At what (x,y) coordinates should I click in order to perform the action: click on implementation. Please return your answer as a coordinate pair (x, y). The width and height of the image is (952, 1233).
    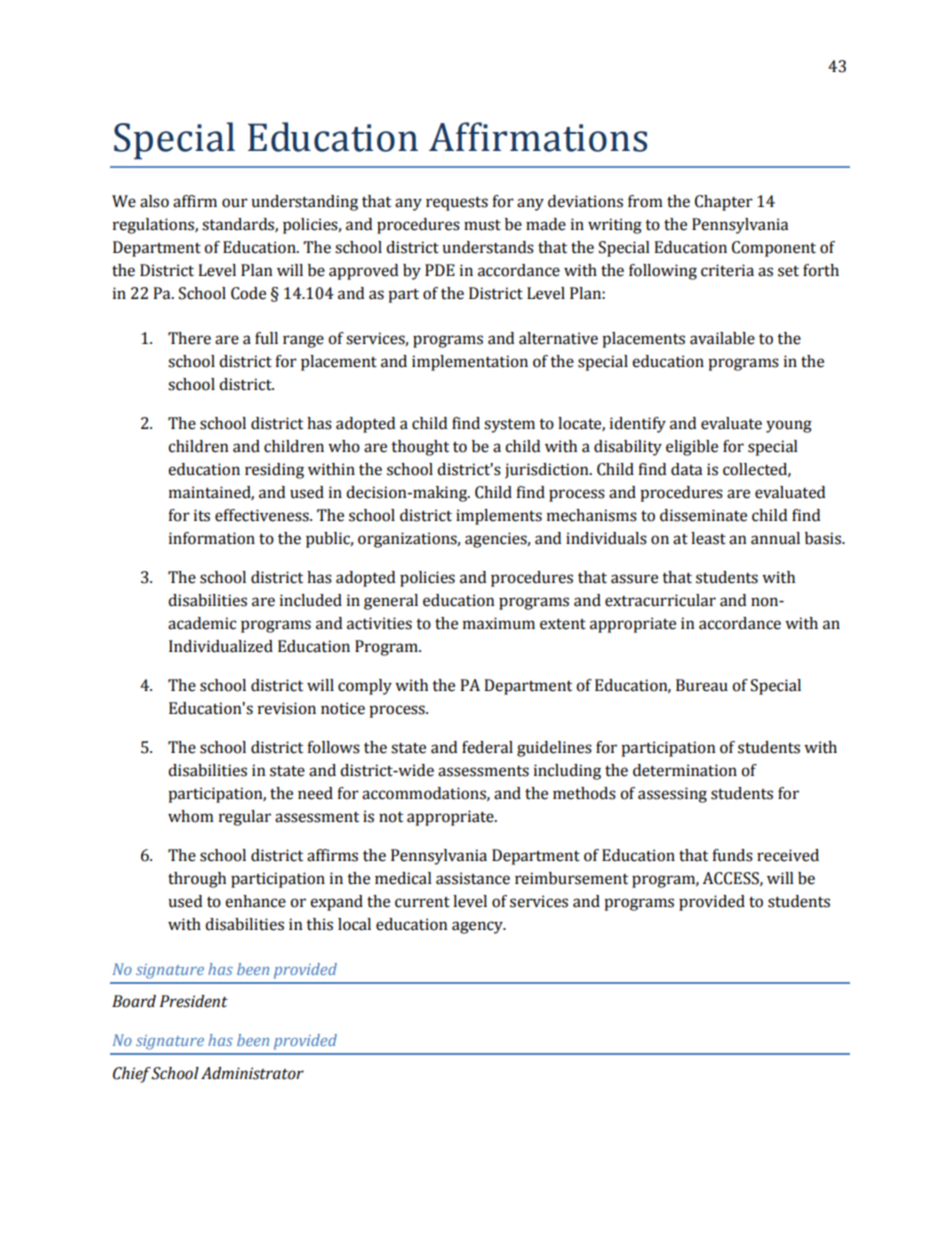
    Looking at the image, I should click on (470, 363).
